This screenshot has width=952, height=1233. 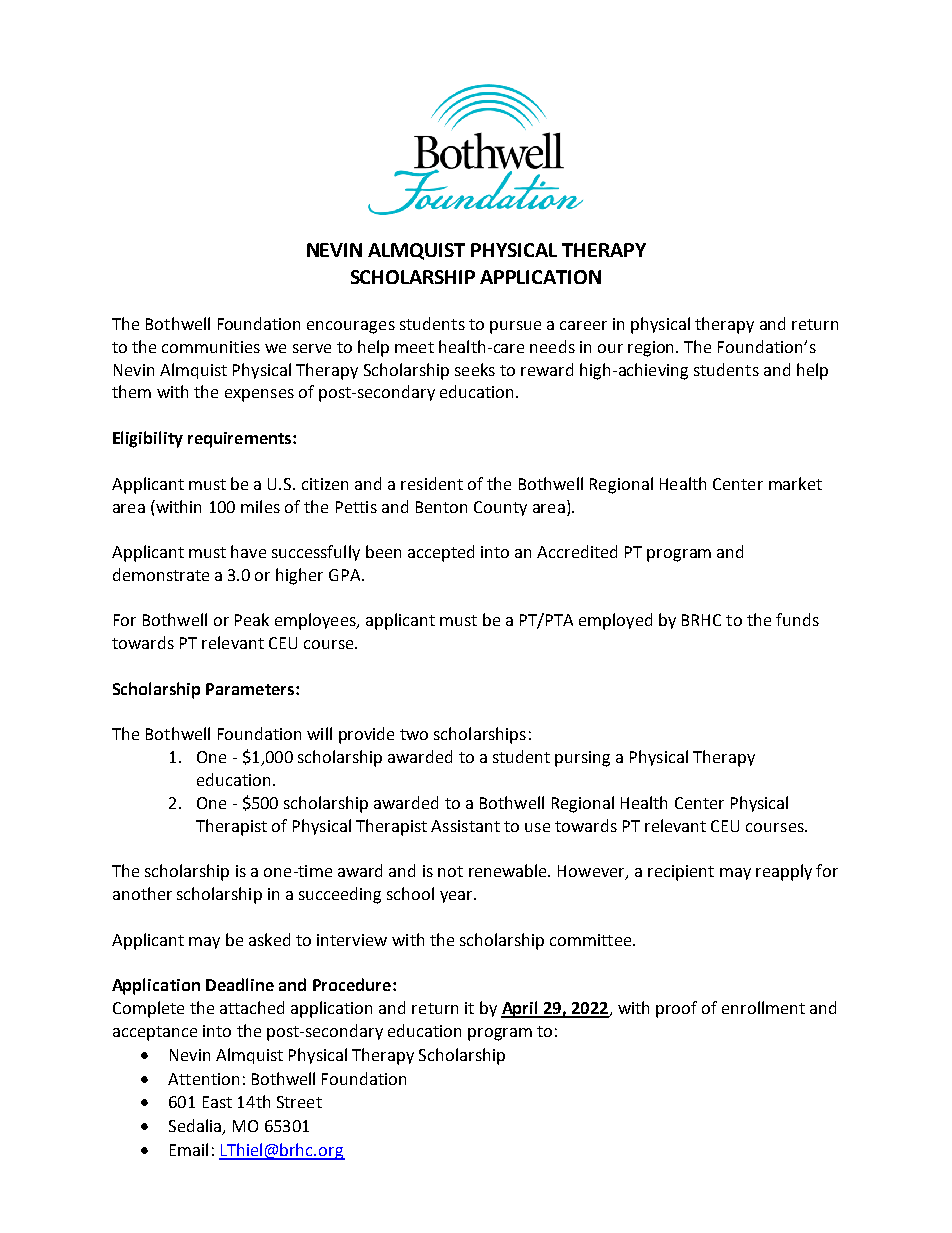 I want to click on communities, so click(x=211, y=347).
